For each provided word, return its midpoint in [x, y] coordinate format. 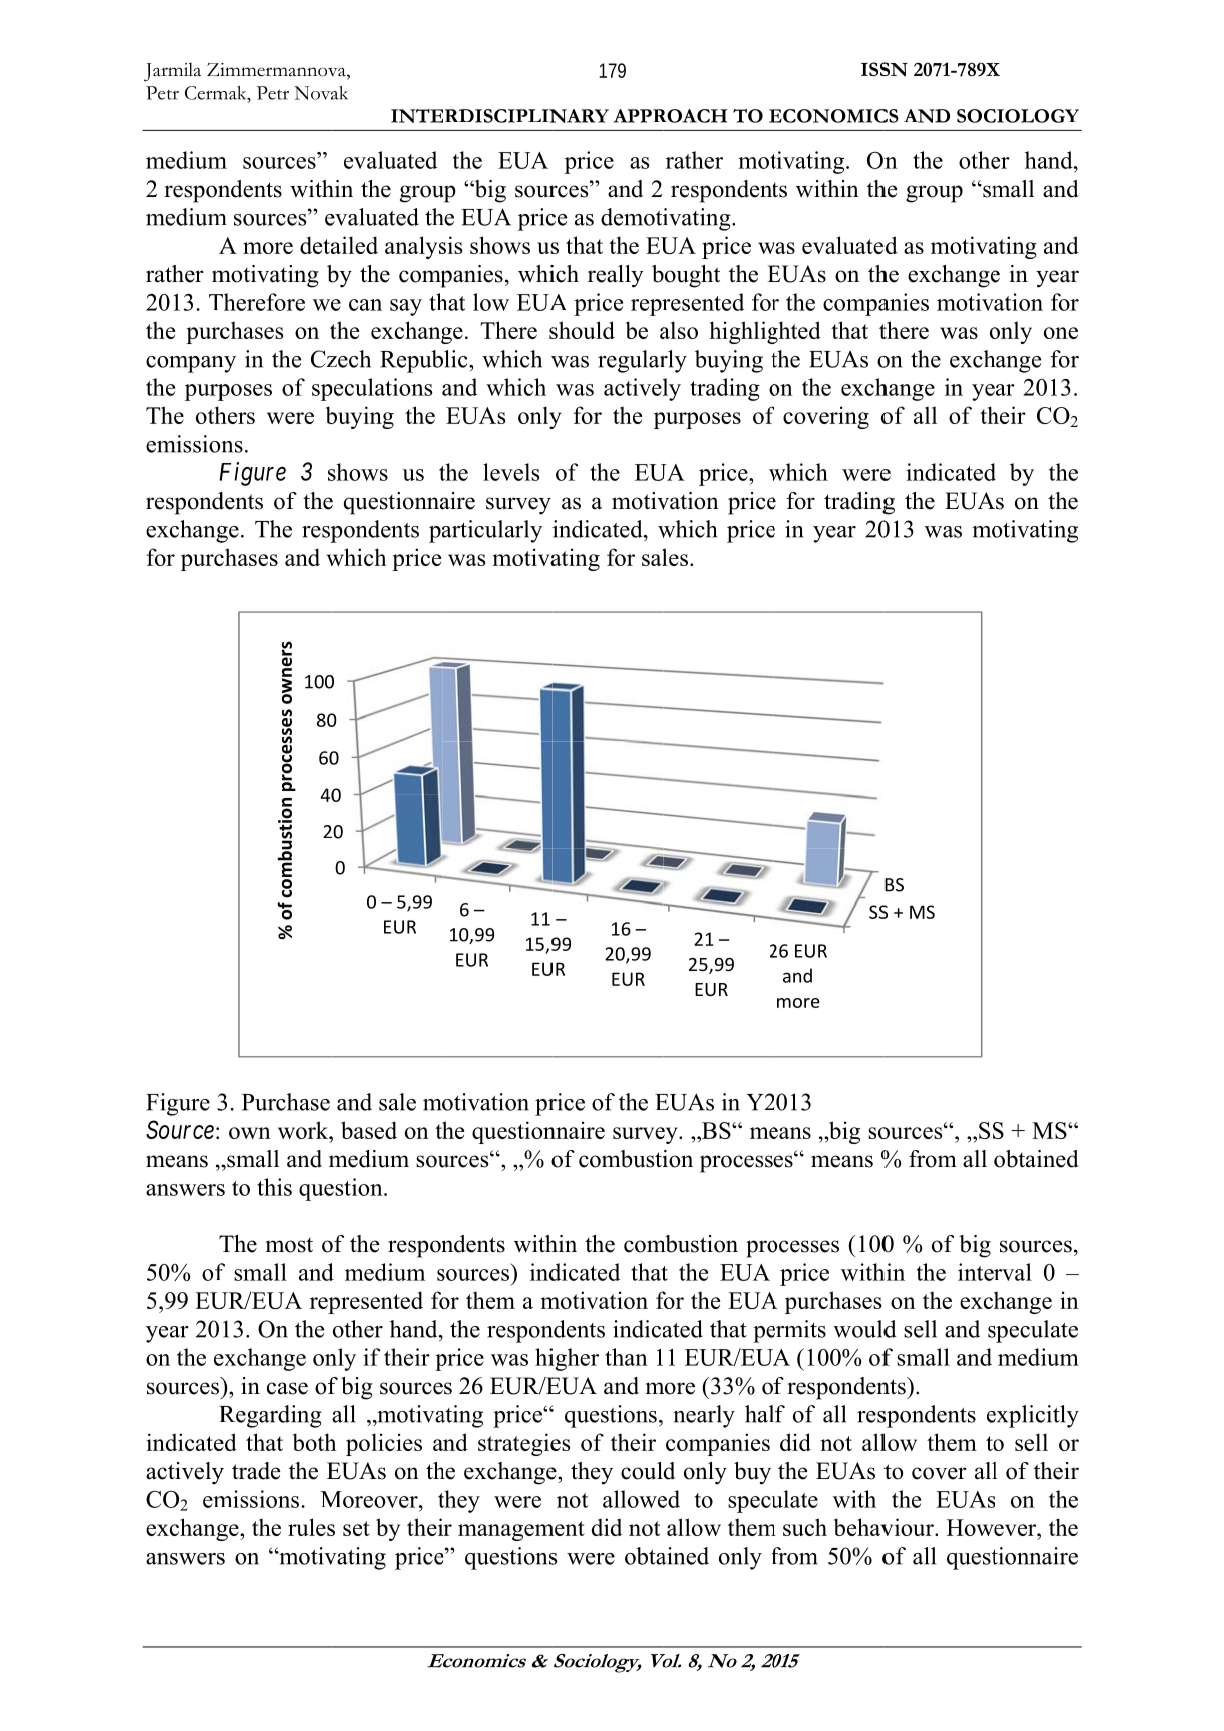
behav [863, 1527]
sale [397, 1102]
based [369, 1130]
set [356, 1528]
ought [692, 276]
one [1061, 333]
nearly [704, 1416]
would [865, 1329]
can [365, 305]
